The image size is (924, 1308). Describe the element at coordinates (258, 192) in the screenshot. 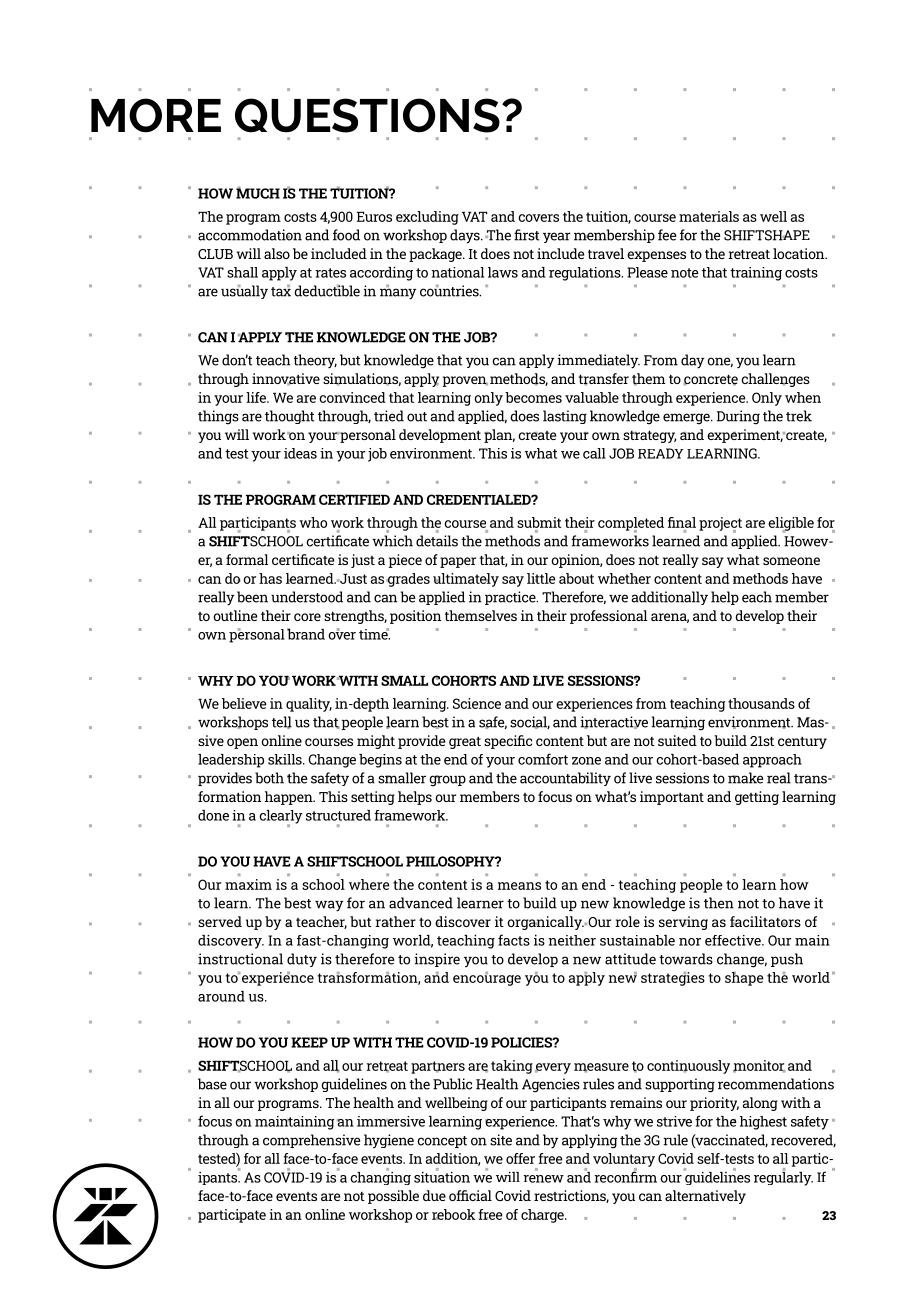

I see `MUCH` at that location.
